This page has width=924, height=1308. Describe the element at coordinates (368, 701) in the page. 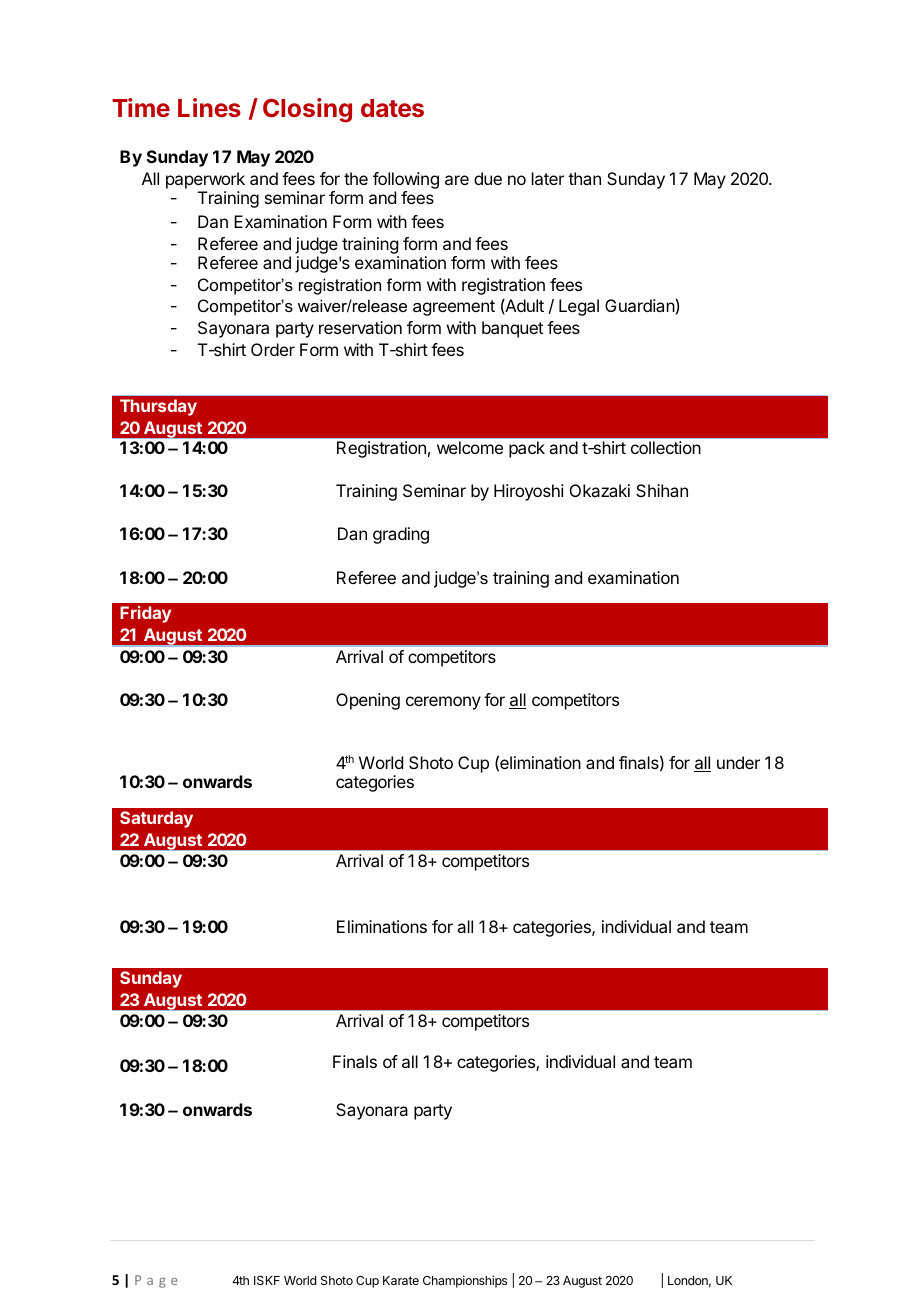

I see `Opening` at that location.
